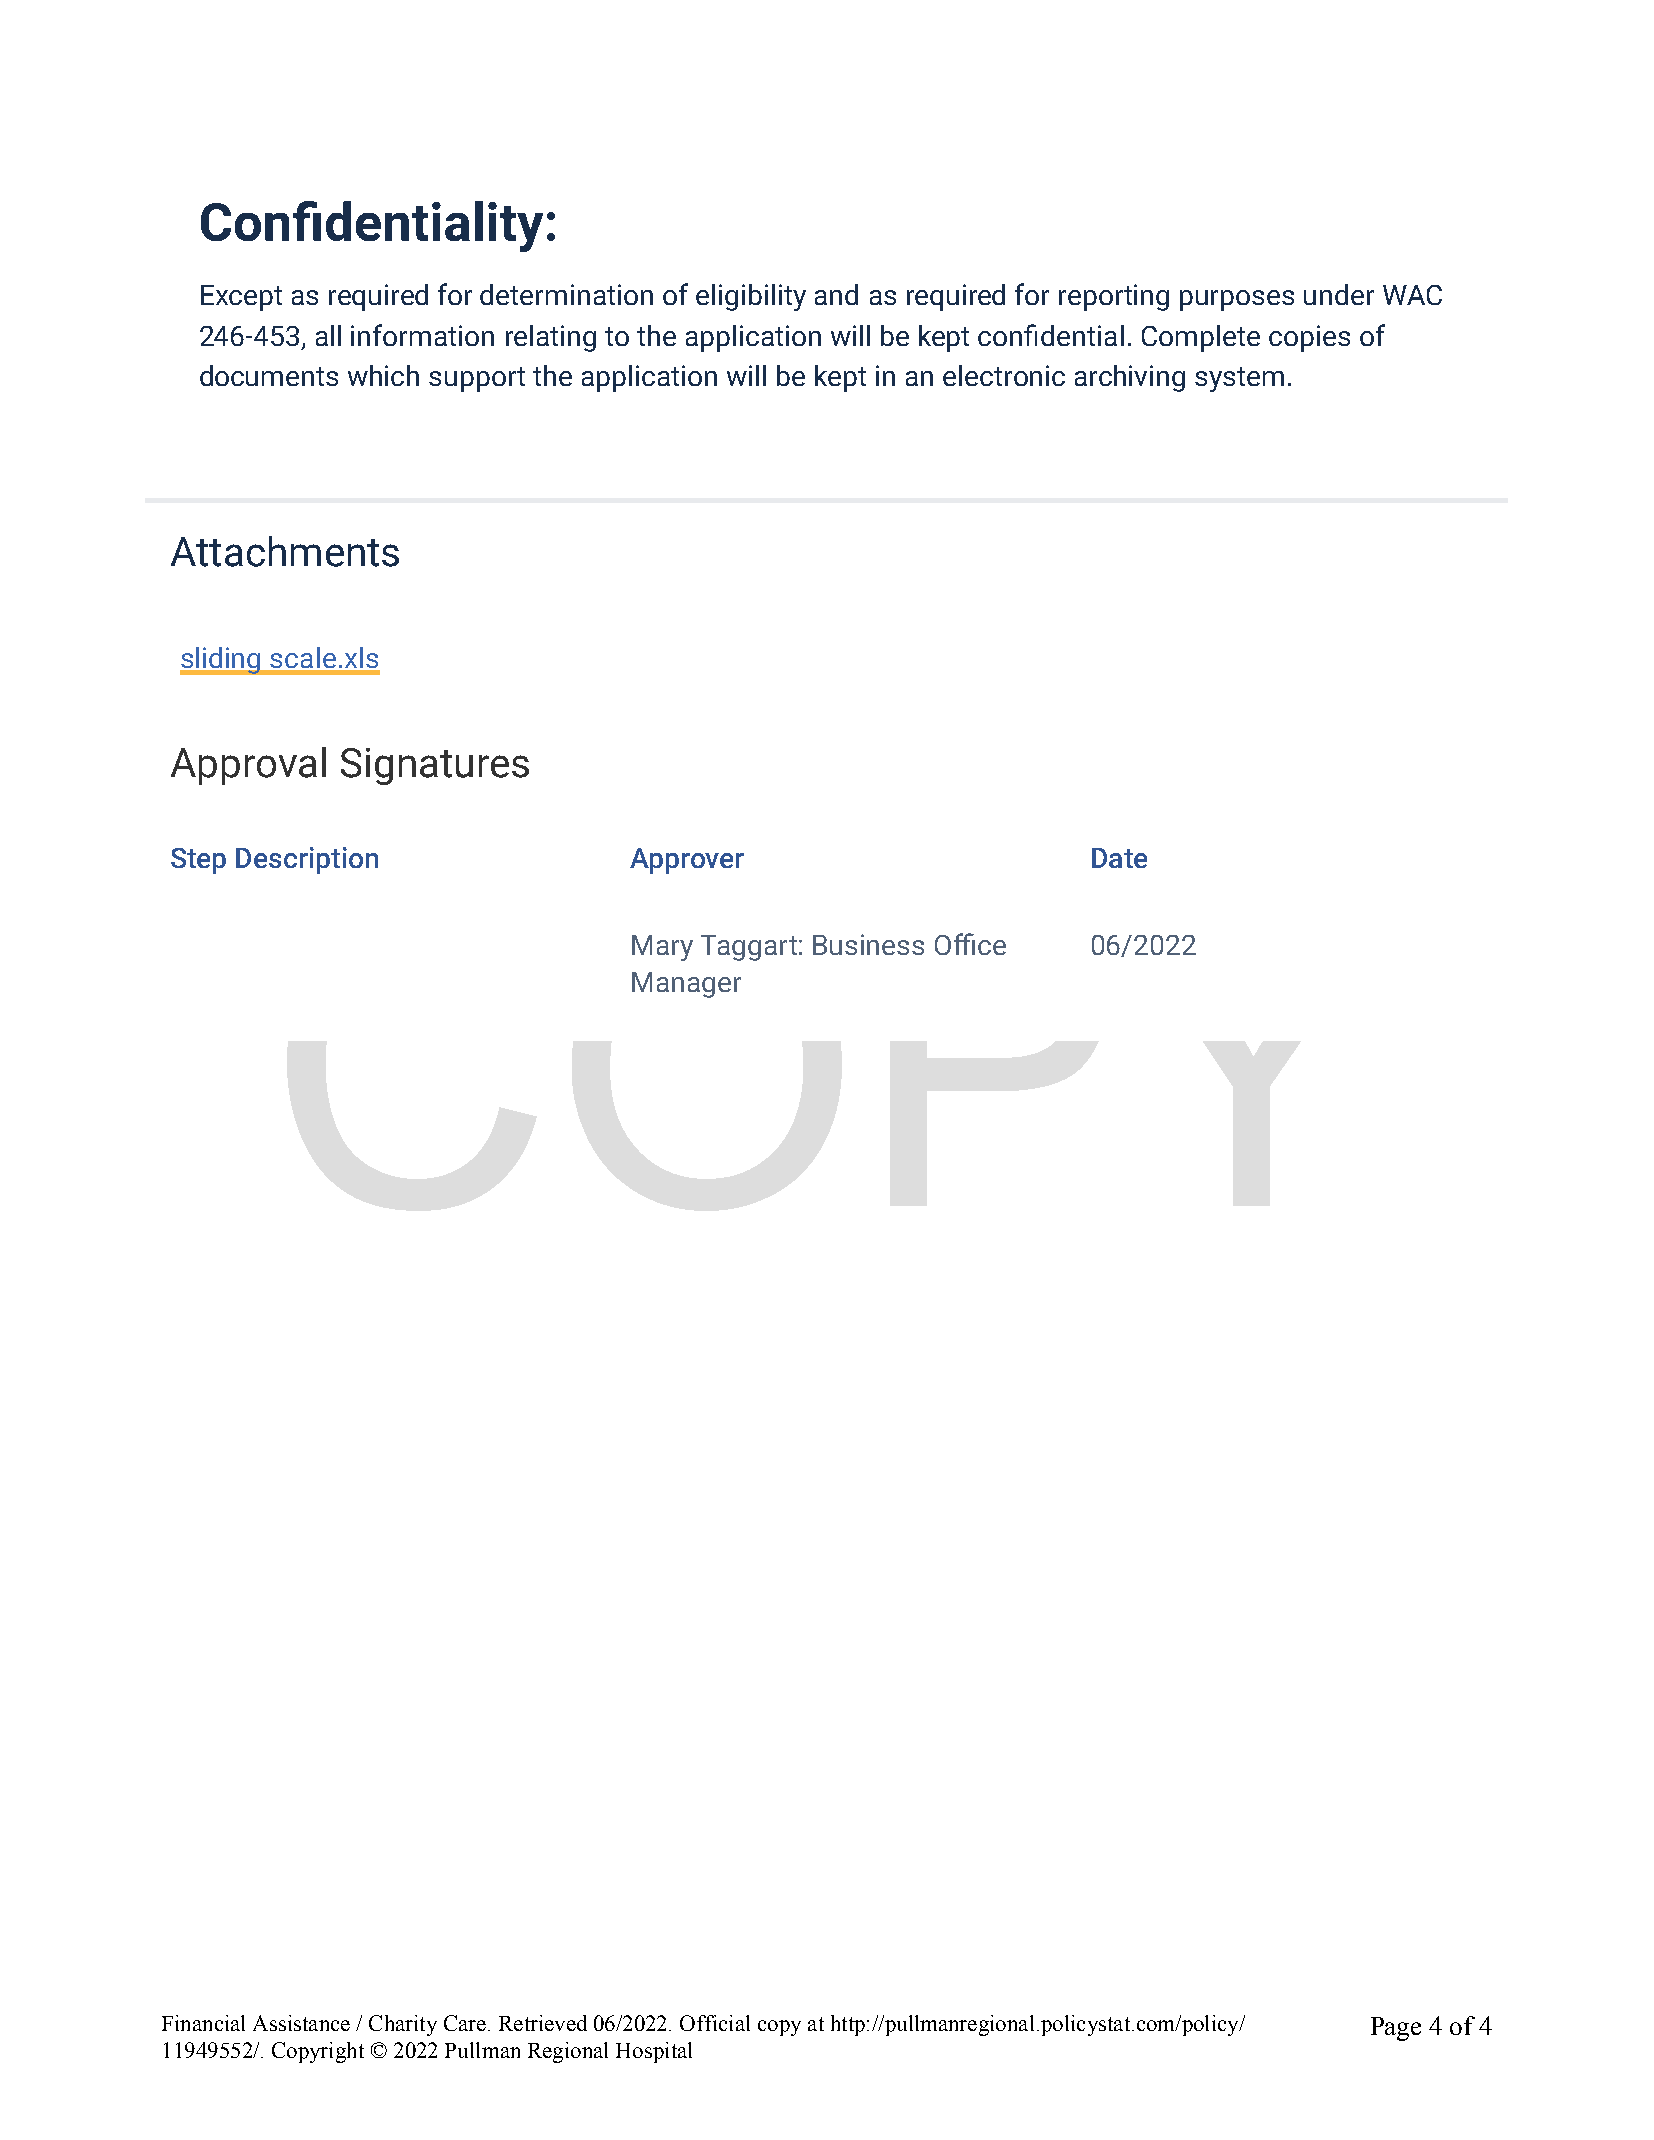 This screenshot has width=1654, height=2140. Describe the element at coordinates (686, 985) in the screenshot. I see `Manager` at that location.
